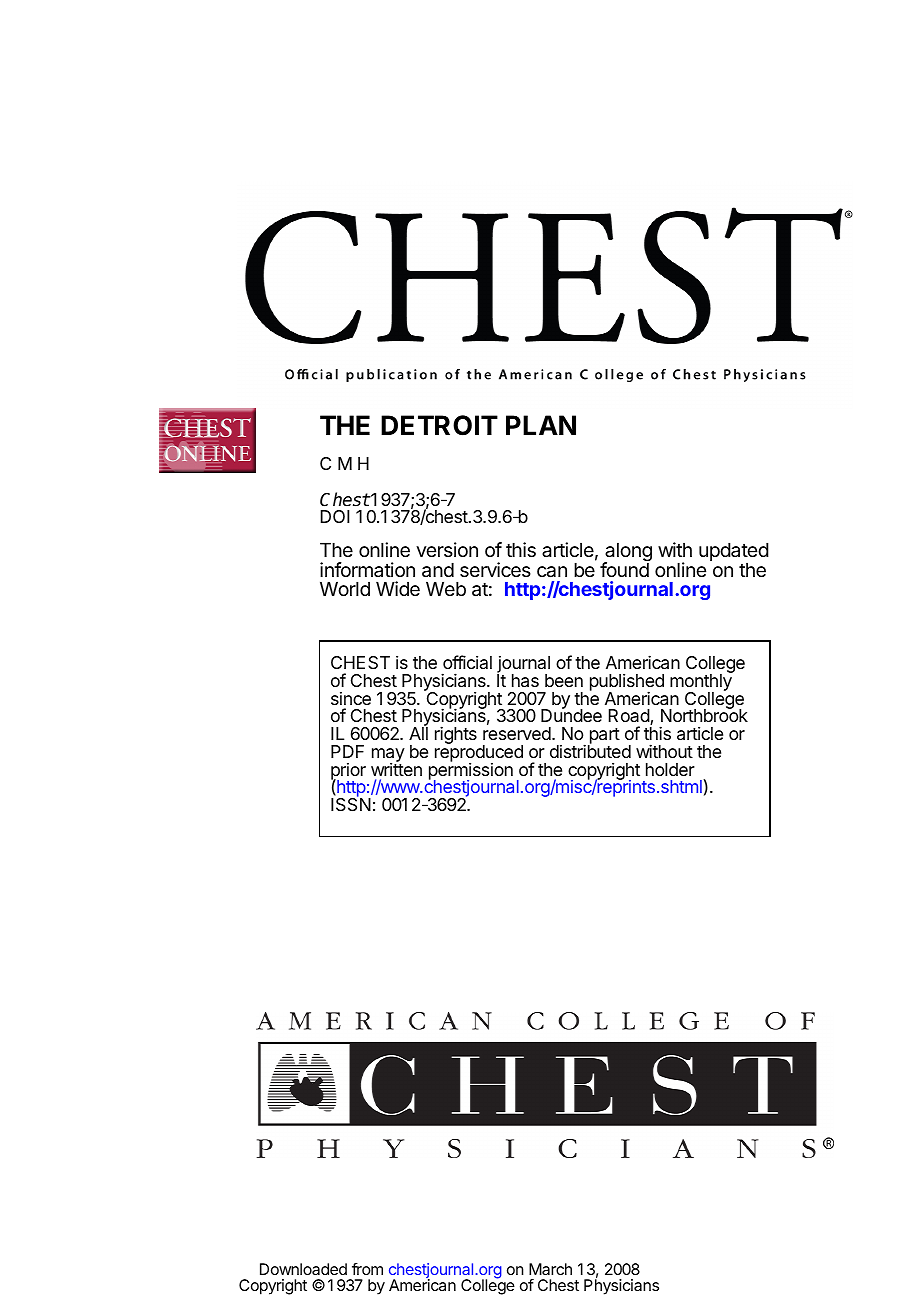 This screenshot has height=1316, width=898. I want to click on DOI, so click(335, 516).
